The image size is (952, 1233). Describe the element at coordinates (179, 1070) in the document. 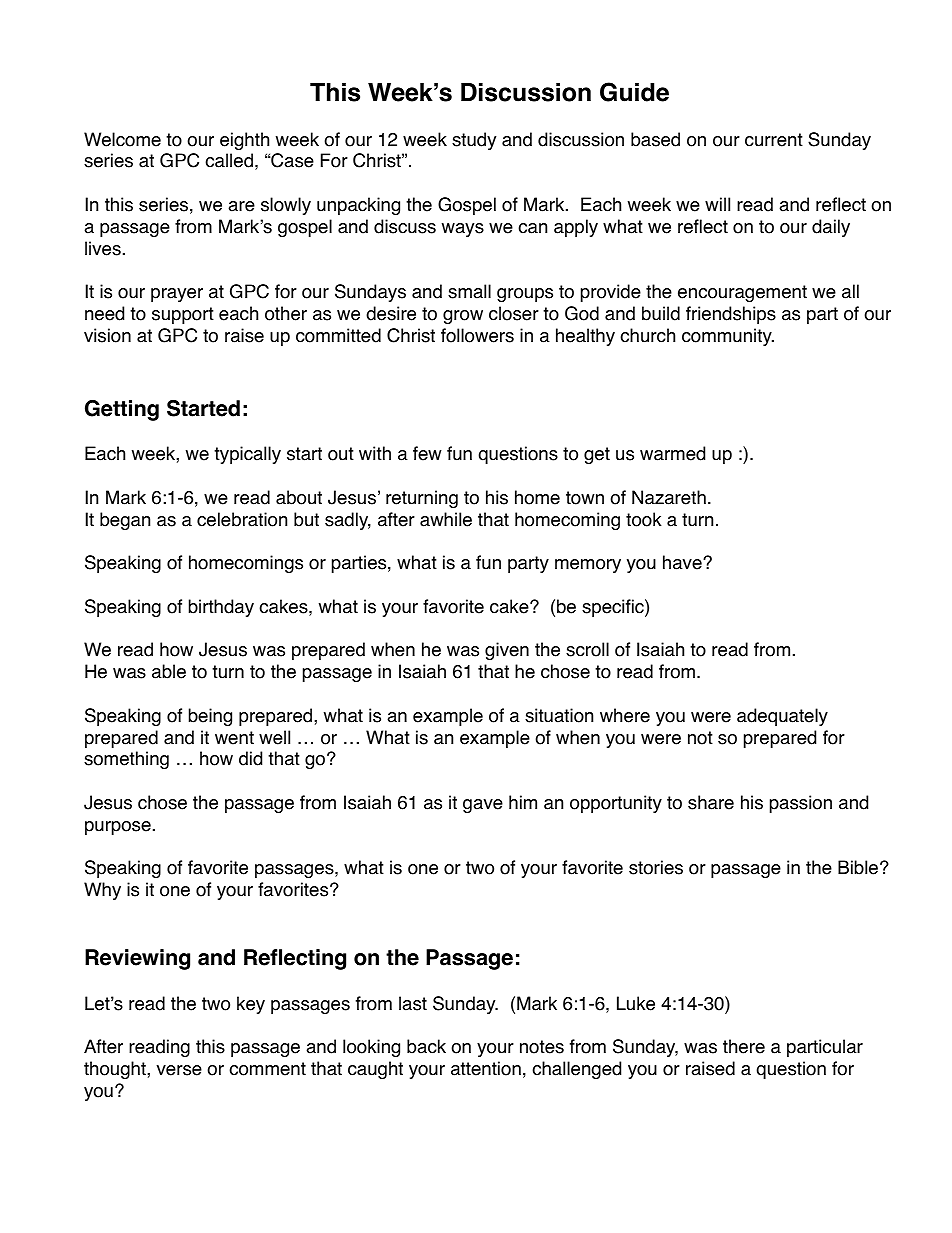

I see `verse` at that location.
